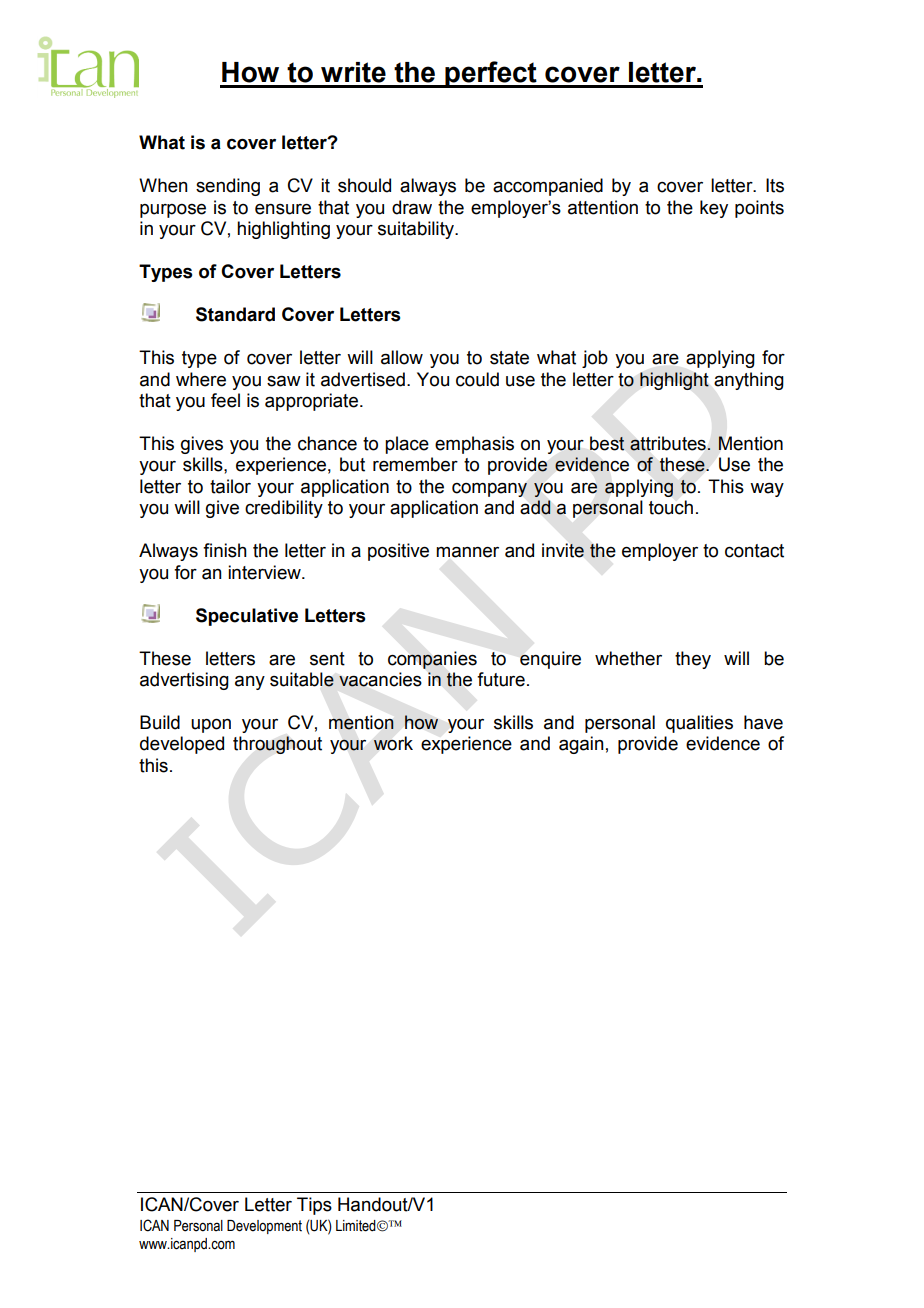 This screenshot has height=1308, width=924. Describe the element at coordinates (491, 74) in the screenshot. I see `perfect` at that location.
